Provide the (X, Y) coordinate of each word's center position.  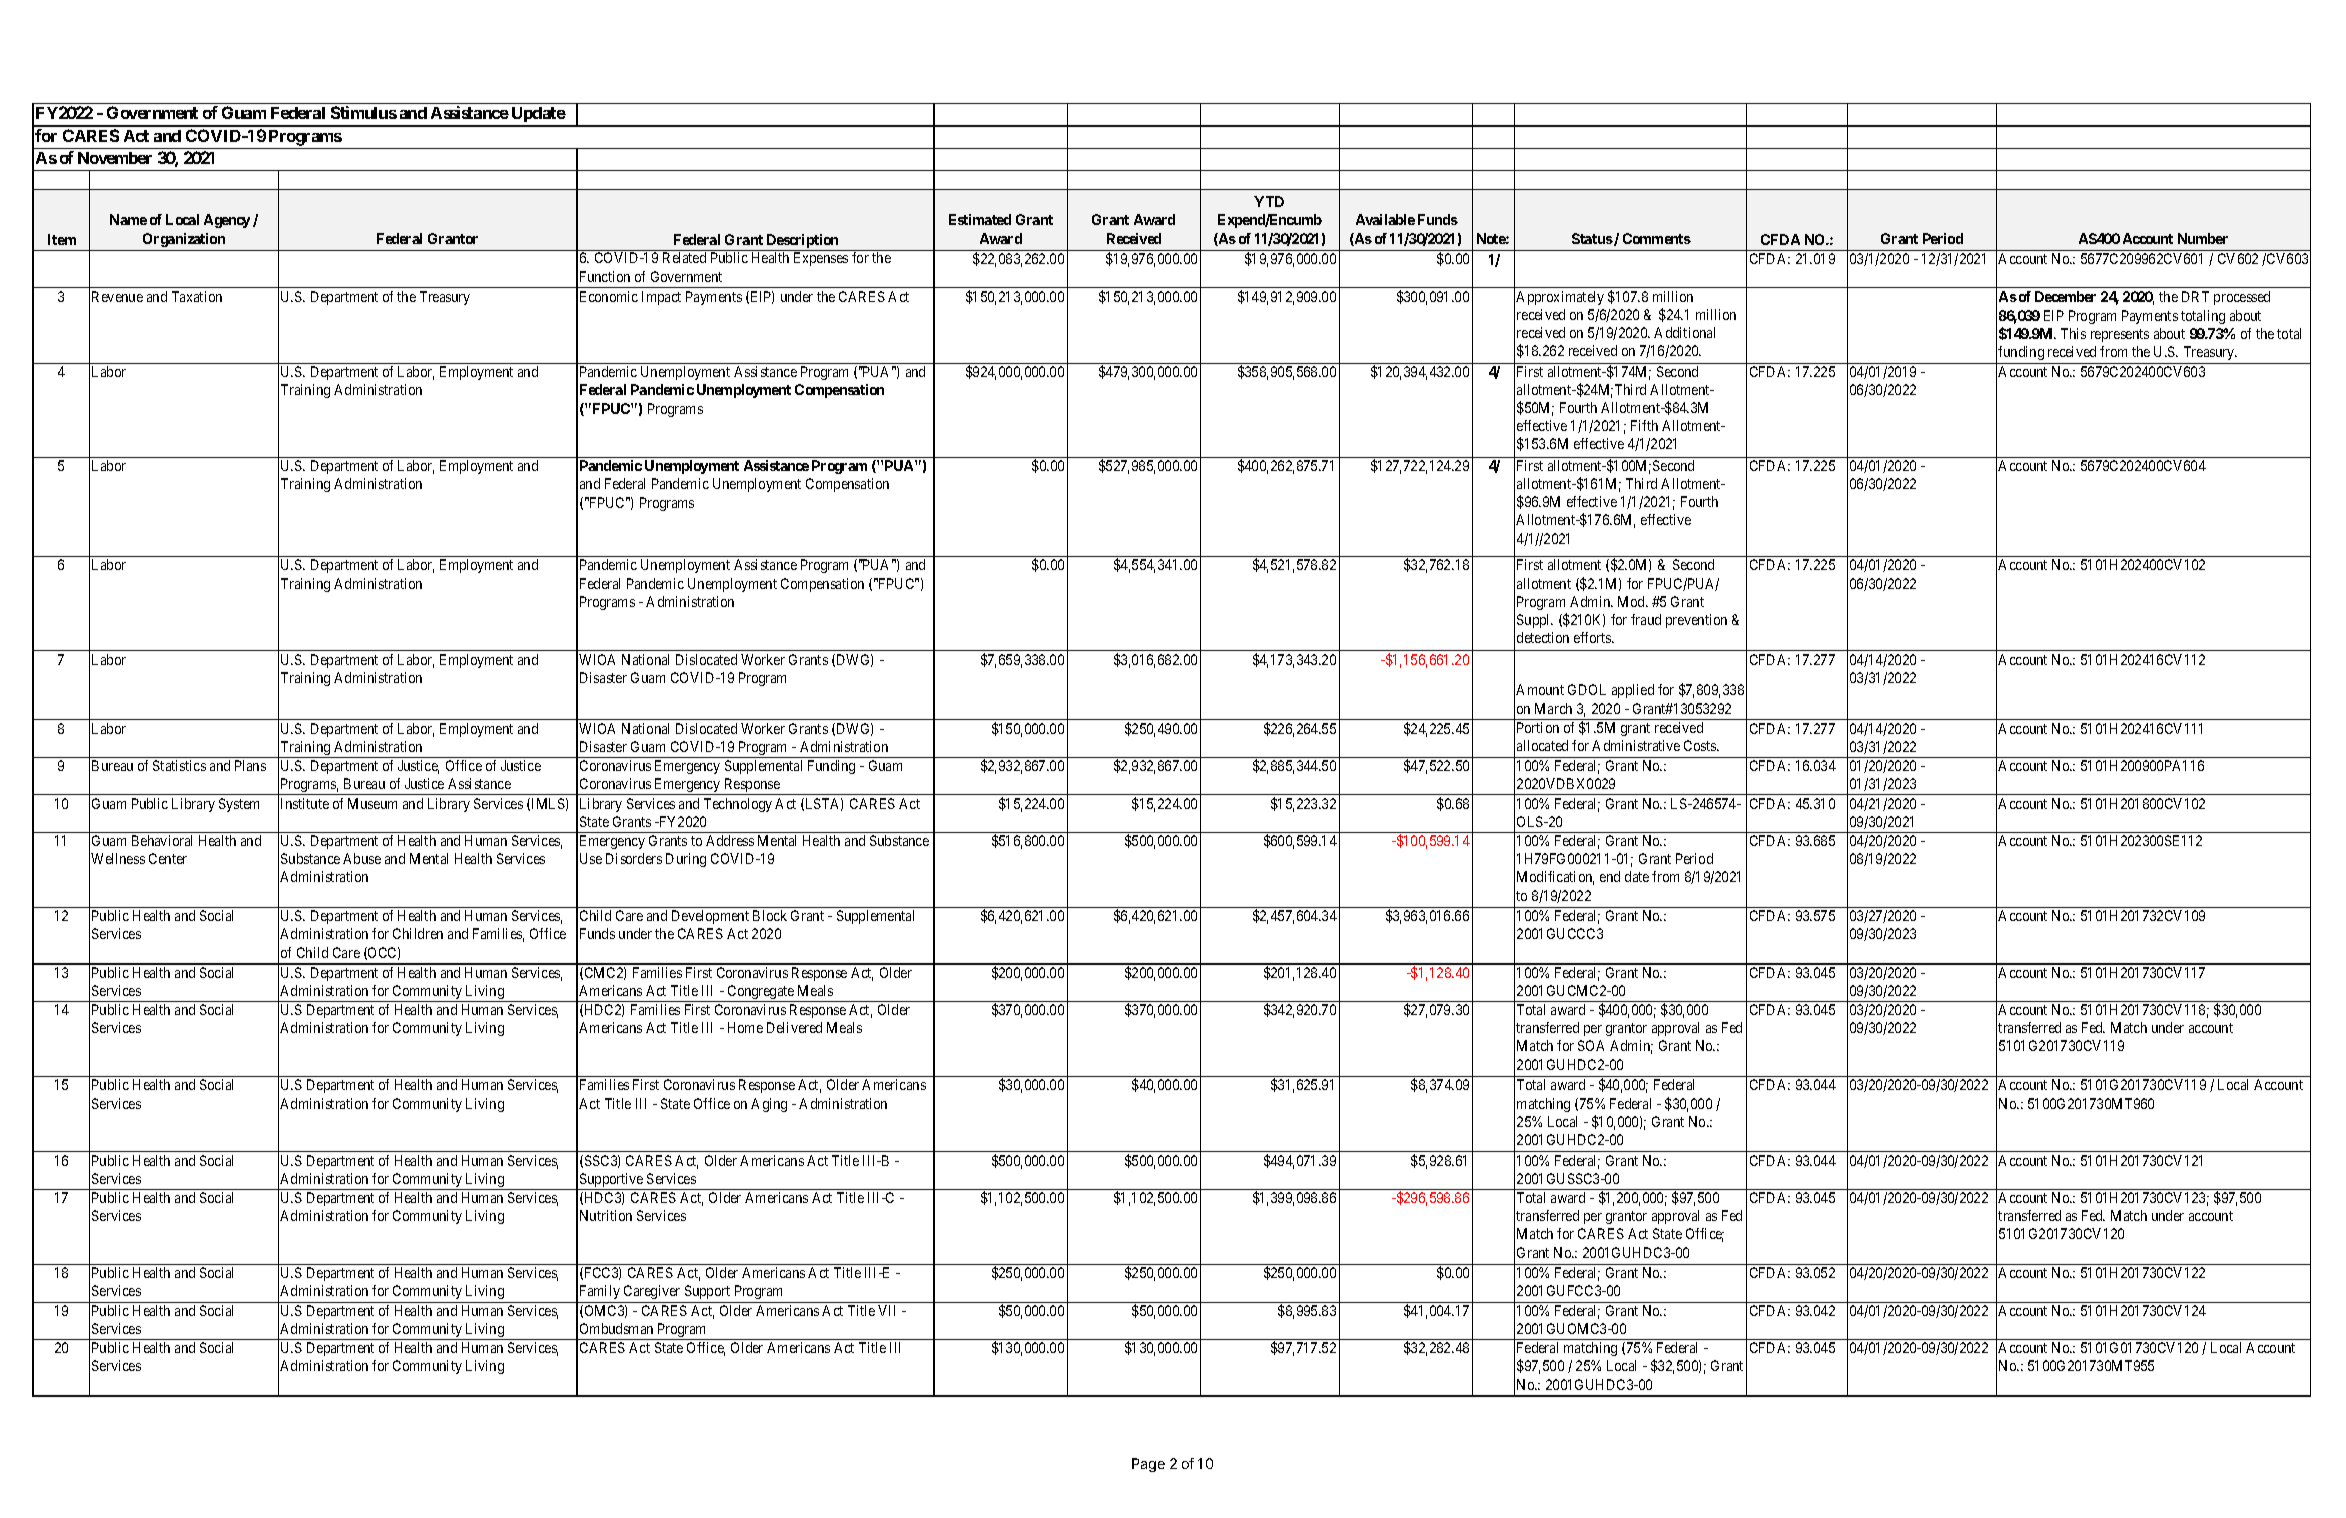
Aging (769, 1105)
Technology (738, 805)
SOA (1591, 1045)
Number (2203, 238)
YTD (1269, 201)
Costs (1701, 745)
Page (1148, 1465)
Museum (372, 803)
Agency (227, 221)
